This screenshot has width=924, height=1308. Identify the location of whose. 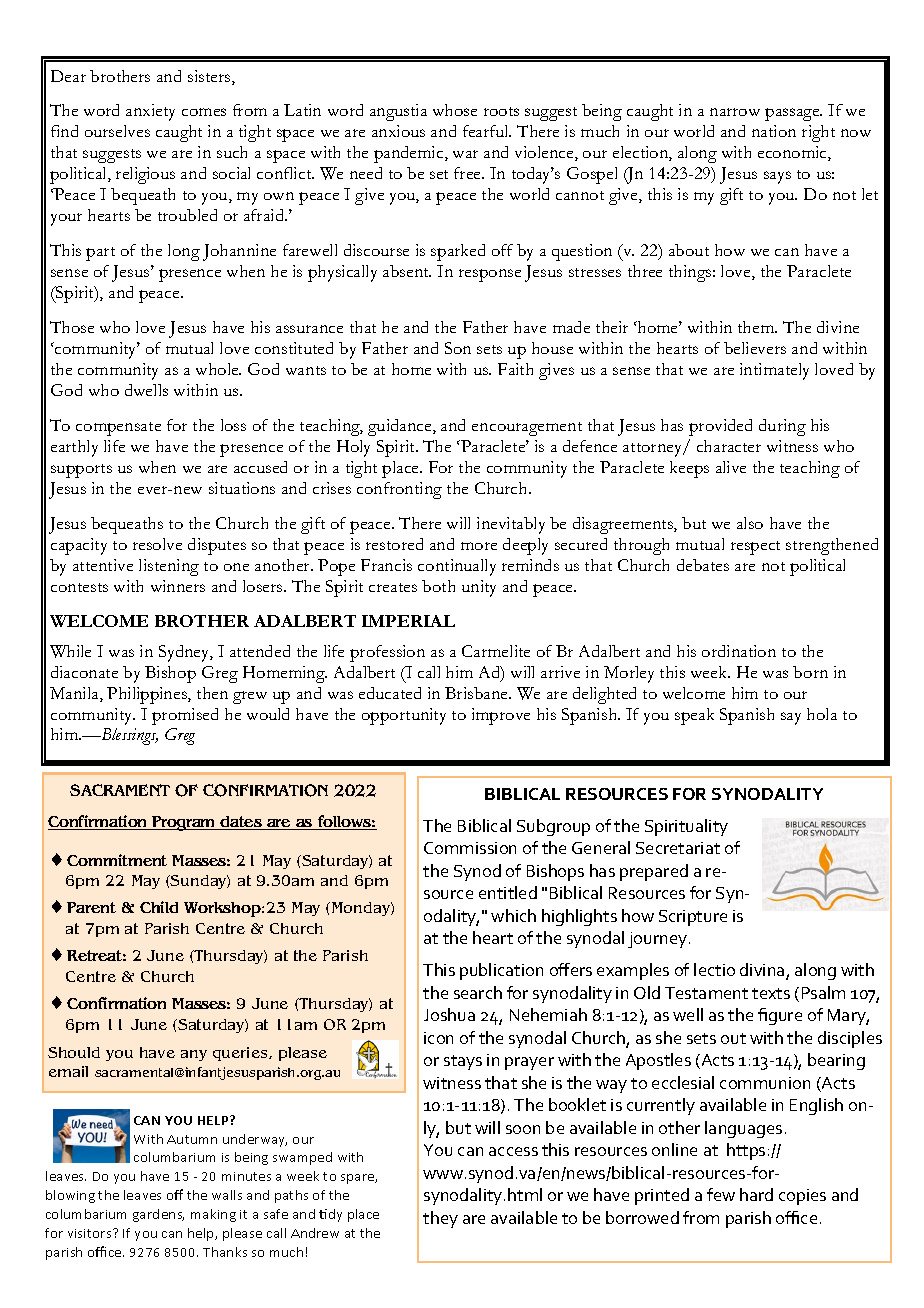
(455, 110).
